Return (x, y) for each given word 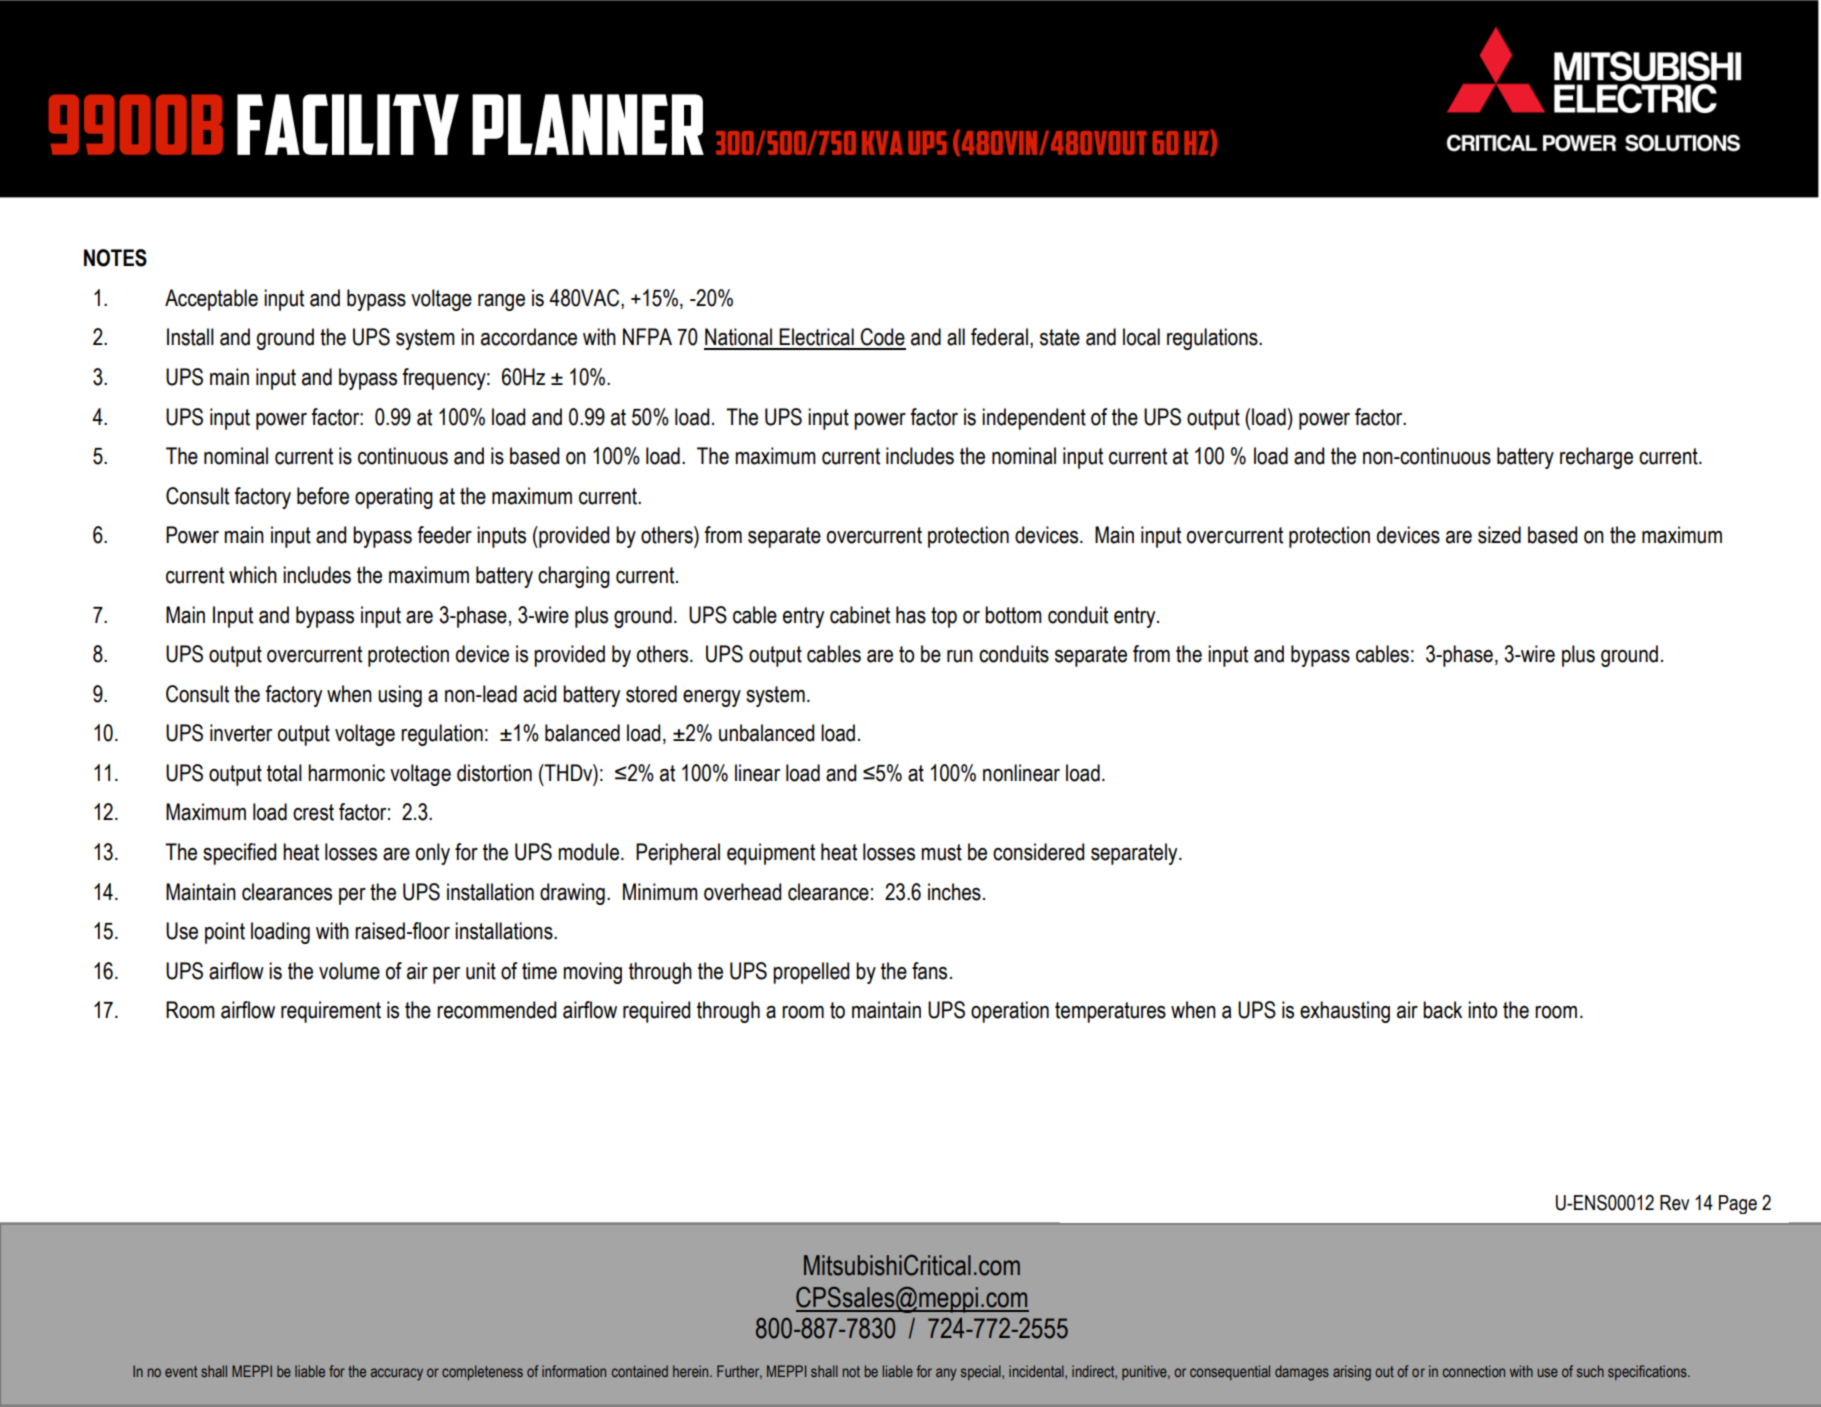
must (941, 852)
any (946, 1374)
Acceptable (211, 300)
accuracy (397, 1374)
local (1141, 337)
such (1590, 1371)
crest (313, 812)
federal (999, 337)
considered (1038, 852)
